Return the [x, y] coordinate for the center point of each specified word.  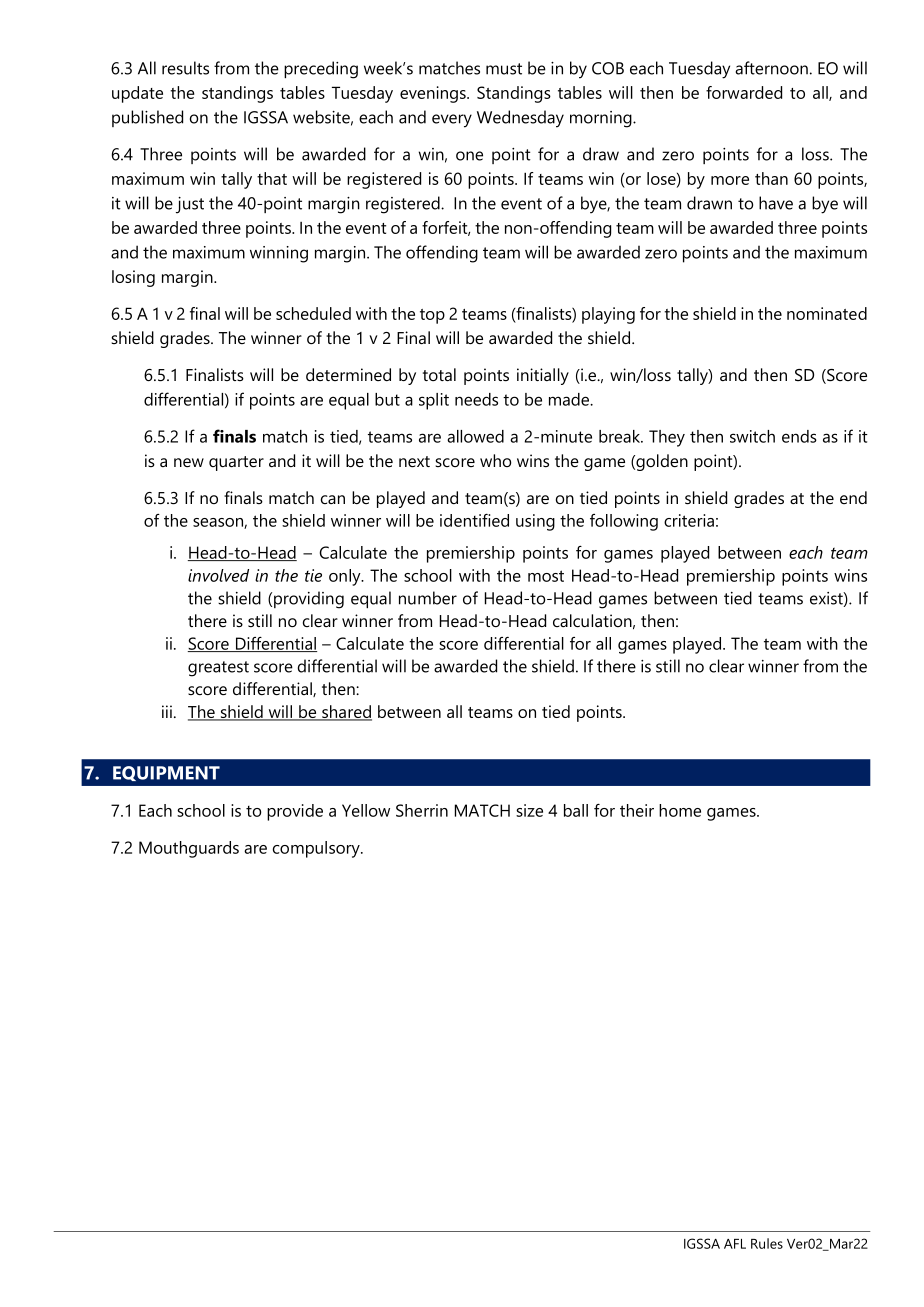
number [428, 598]
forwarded [744, 92]
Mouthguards [189, 849]
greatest [218, 669]
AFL [735, 1244]
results [185, 68]
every [452, 121]
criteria [689, 520]
